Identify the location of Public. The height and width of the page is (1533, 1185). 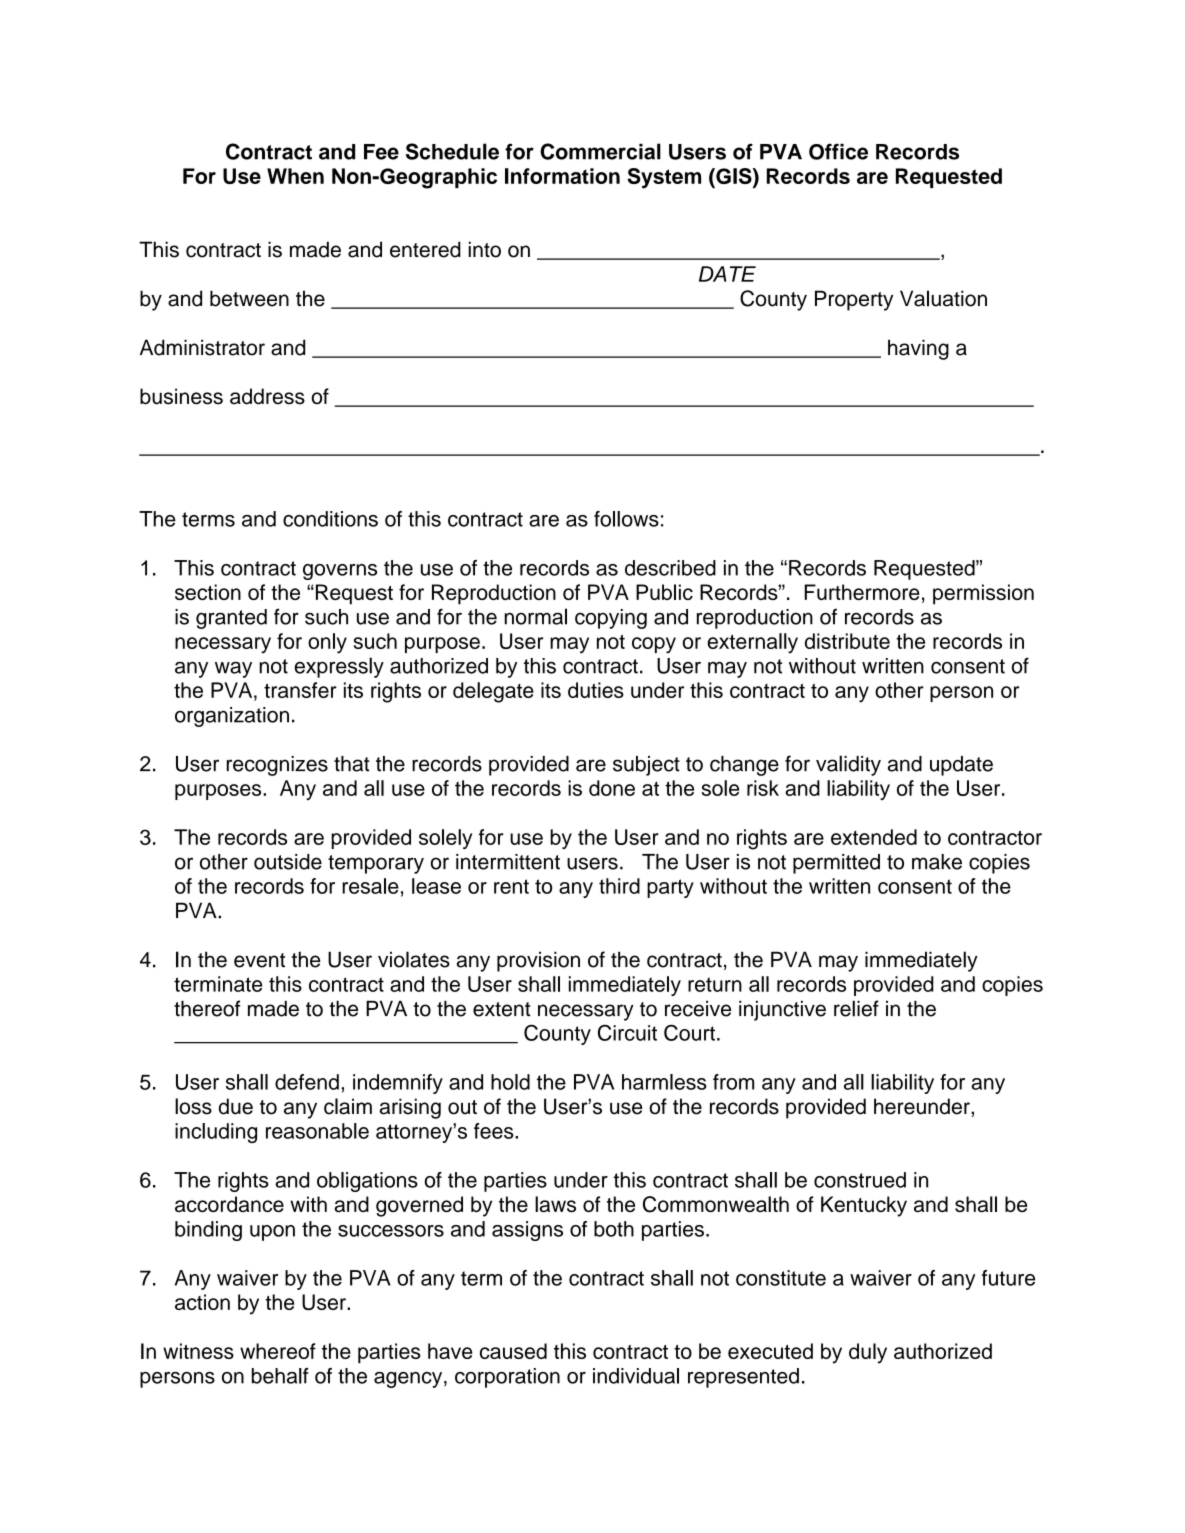
(664, 592).
